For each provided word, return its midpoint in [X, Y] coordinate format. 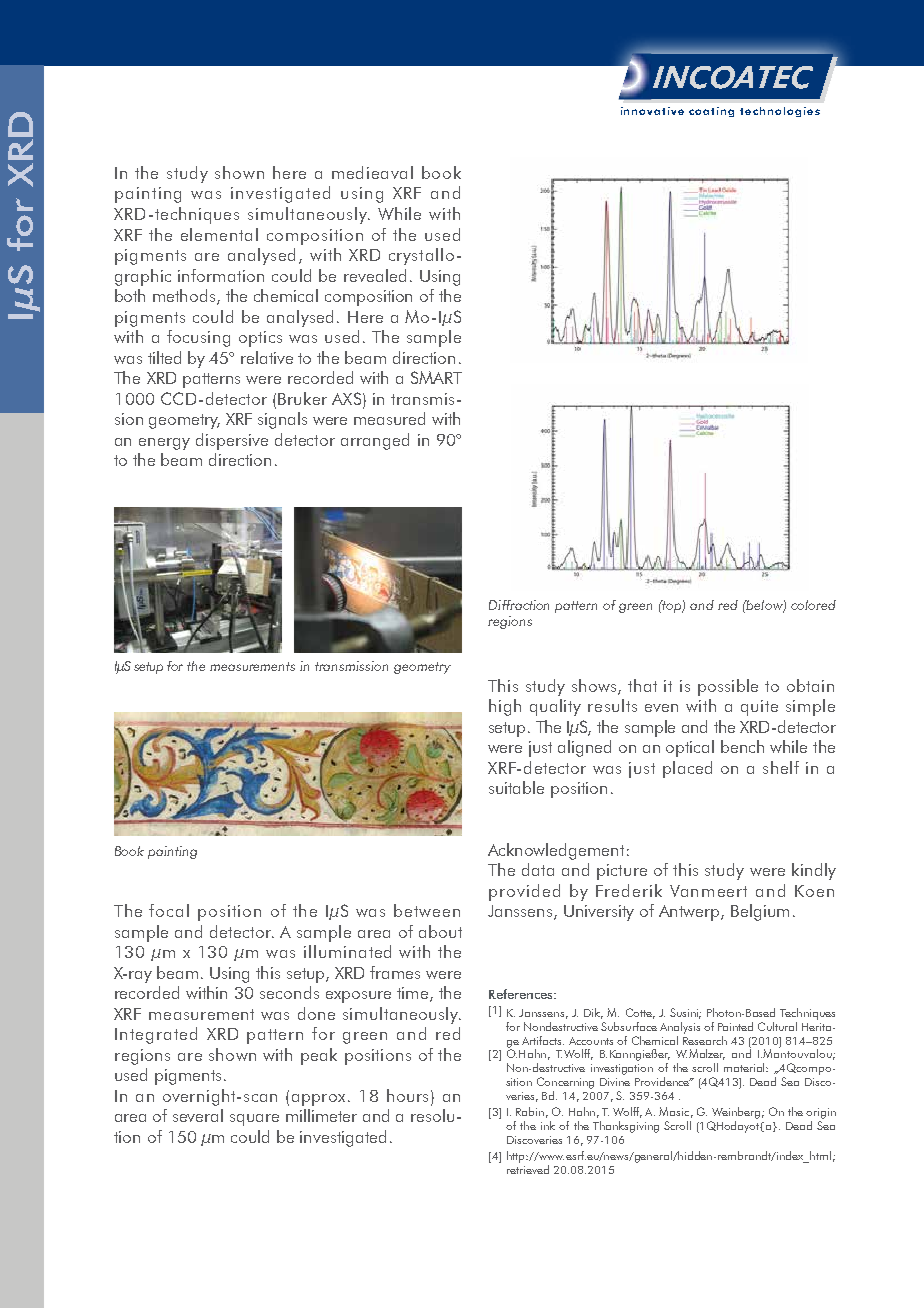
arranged [375, 441]
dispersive [232, 441]
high [505, 707]
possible [728, 687]
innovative [652, 111]
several [198, 1115]
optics [260, 339]
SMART [436, 377]
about [440, 931]
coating [711, 112]
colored [813, 605]
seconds [289, 992]
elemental [219, 234]
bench [742, 746]
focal [169, 910]
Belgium [760, 912]
